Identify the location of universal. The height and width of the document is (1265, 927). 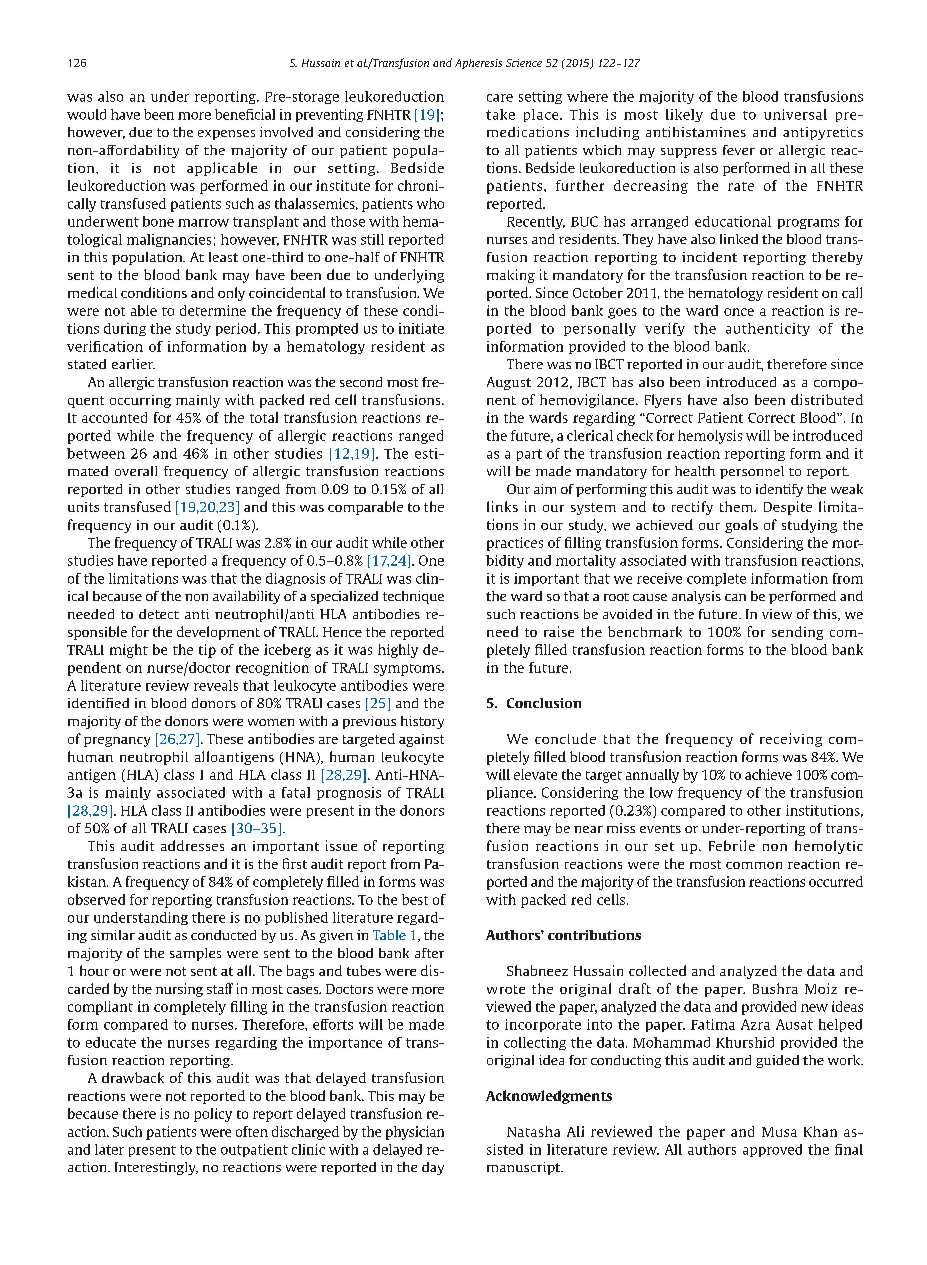
(795, 114).
